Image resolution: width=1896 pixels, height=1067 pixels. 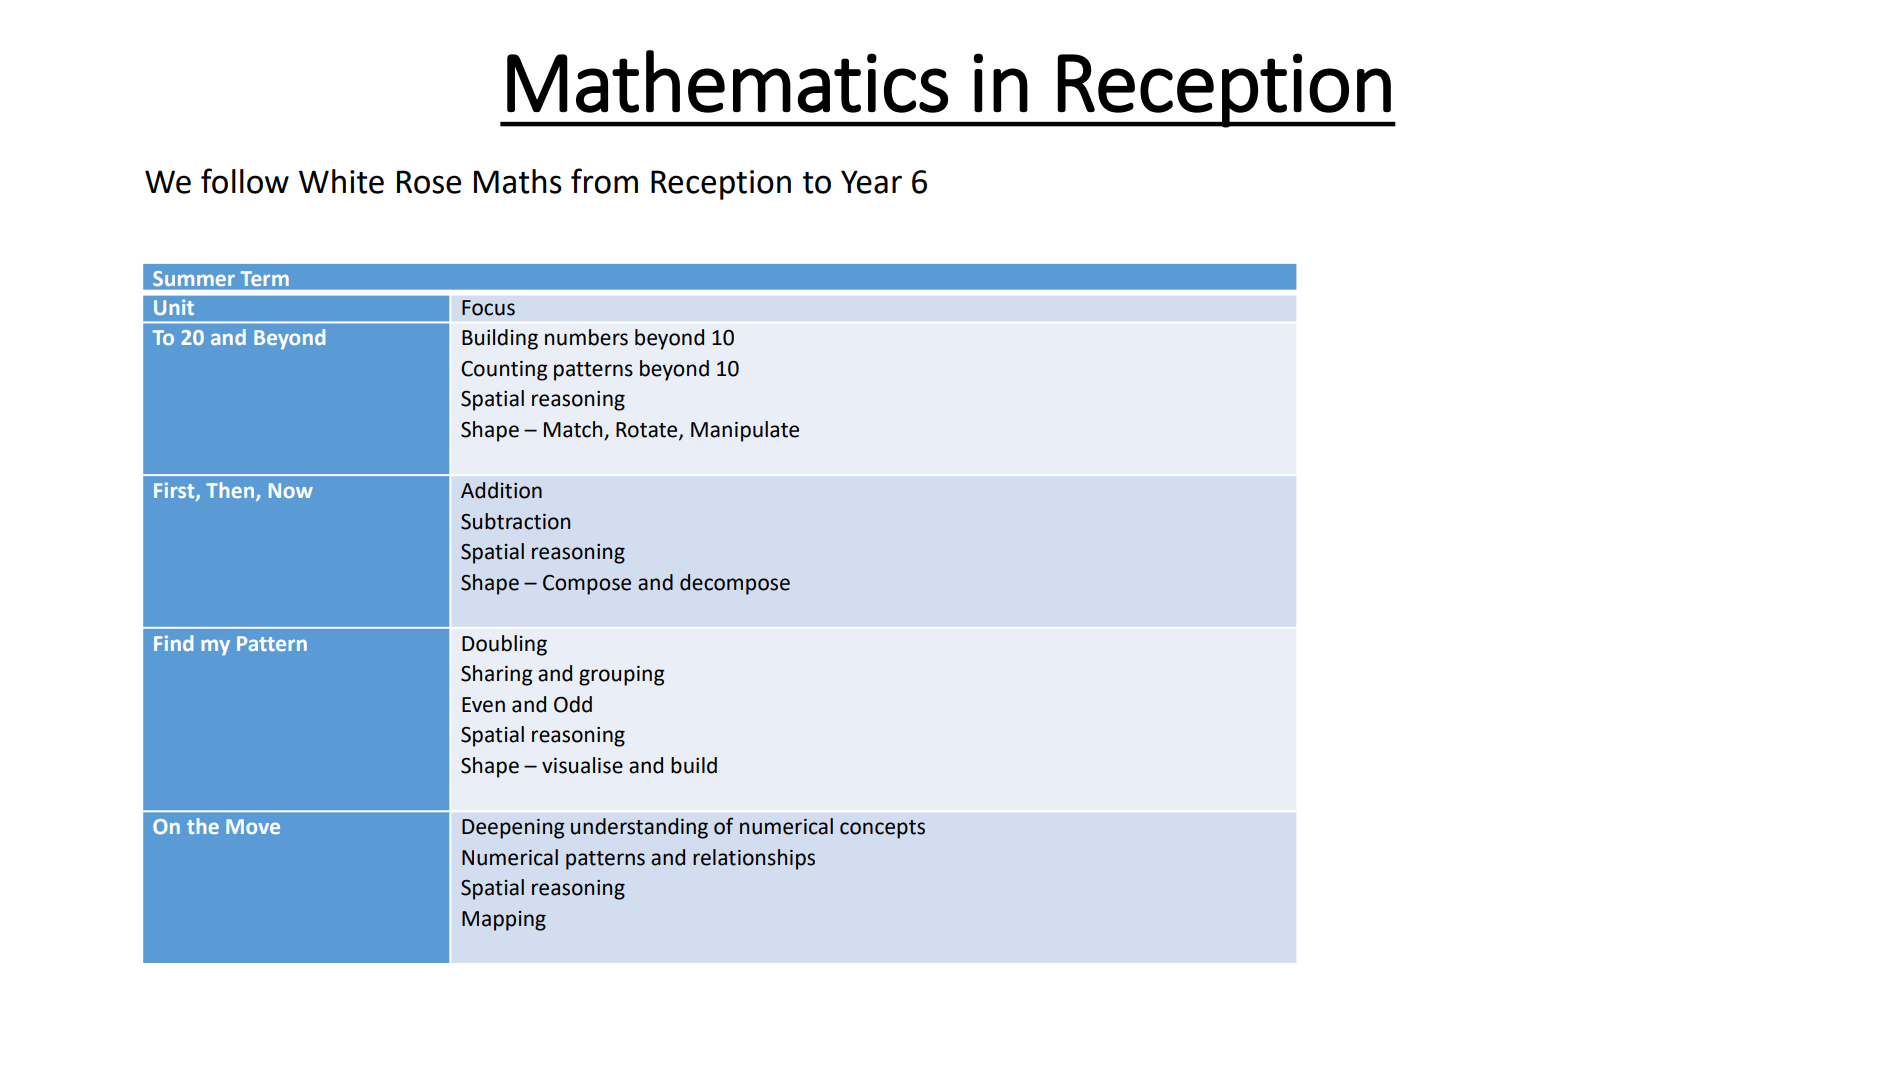 What do you see at coordinates (253, 826) in the image?
I see `Move` at bounding box center [253, 826].
